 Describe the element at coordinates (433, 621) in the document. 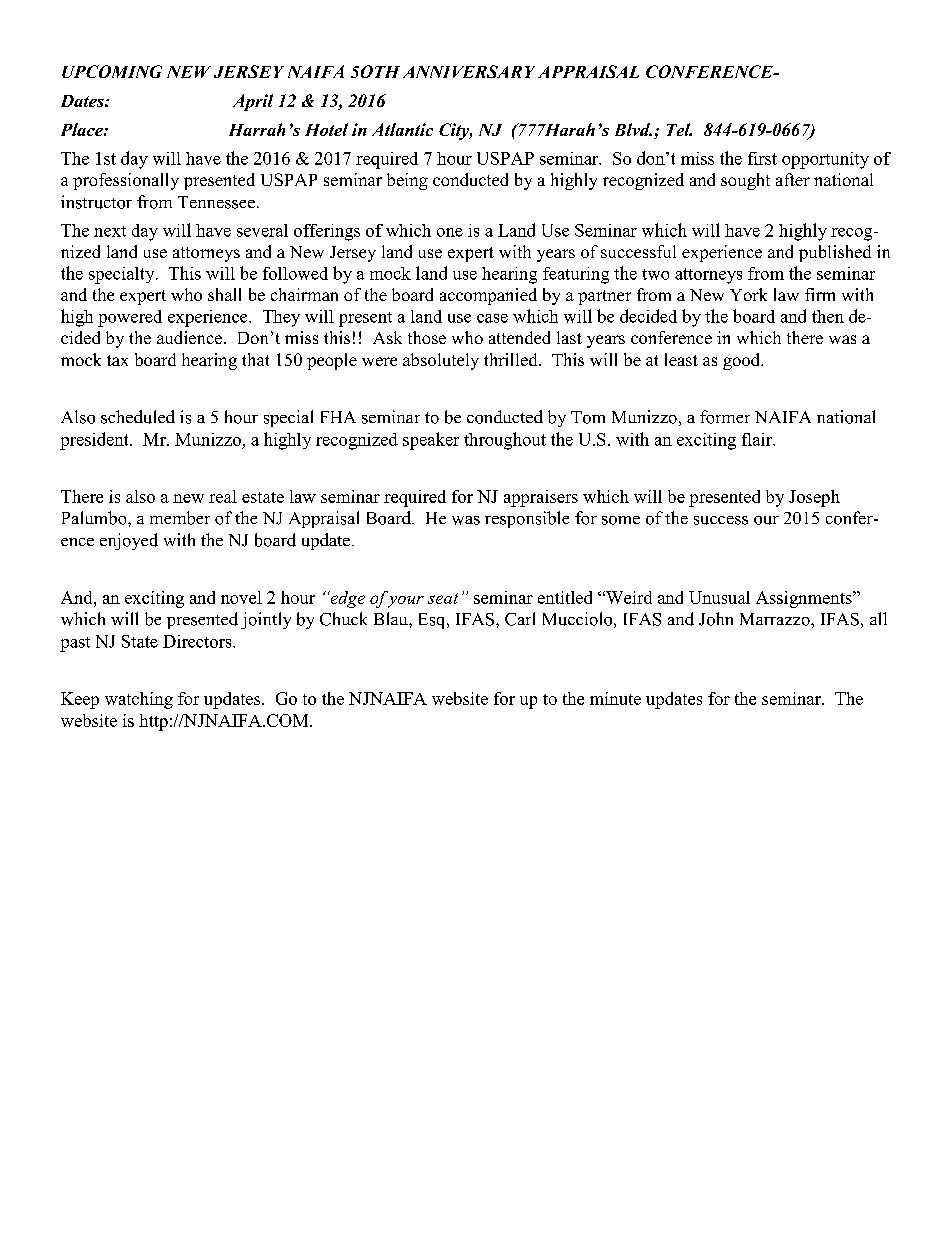

I see `Esq` at that location.
